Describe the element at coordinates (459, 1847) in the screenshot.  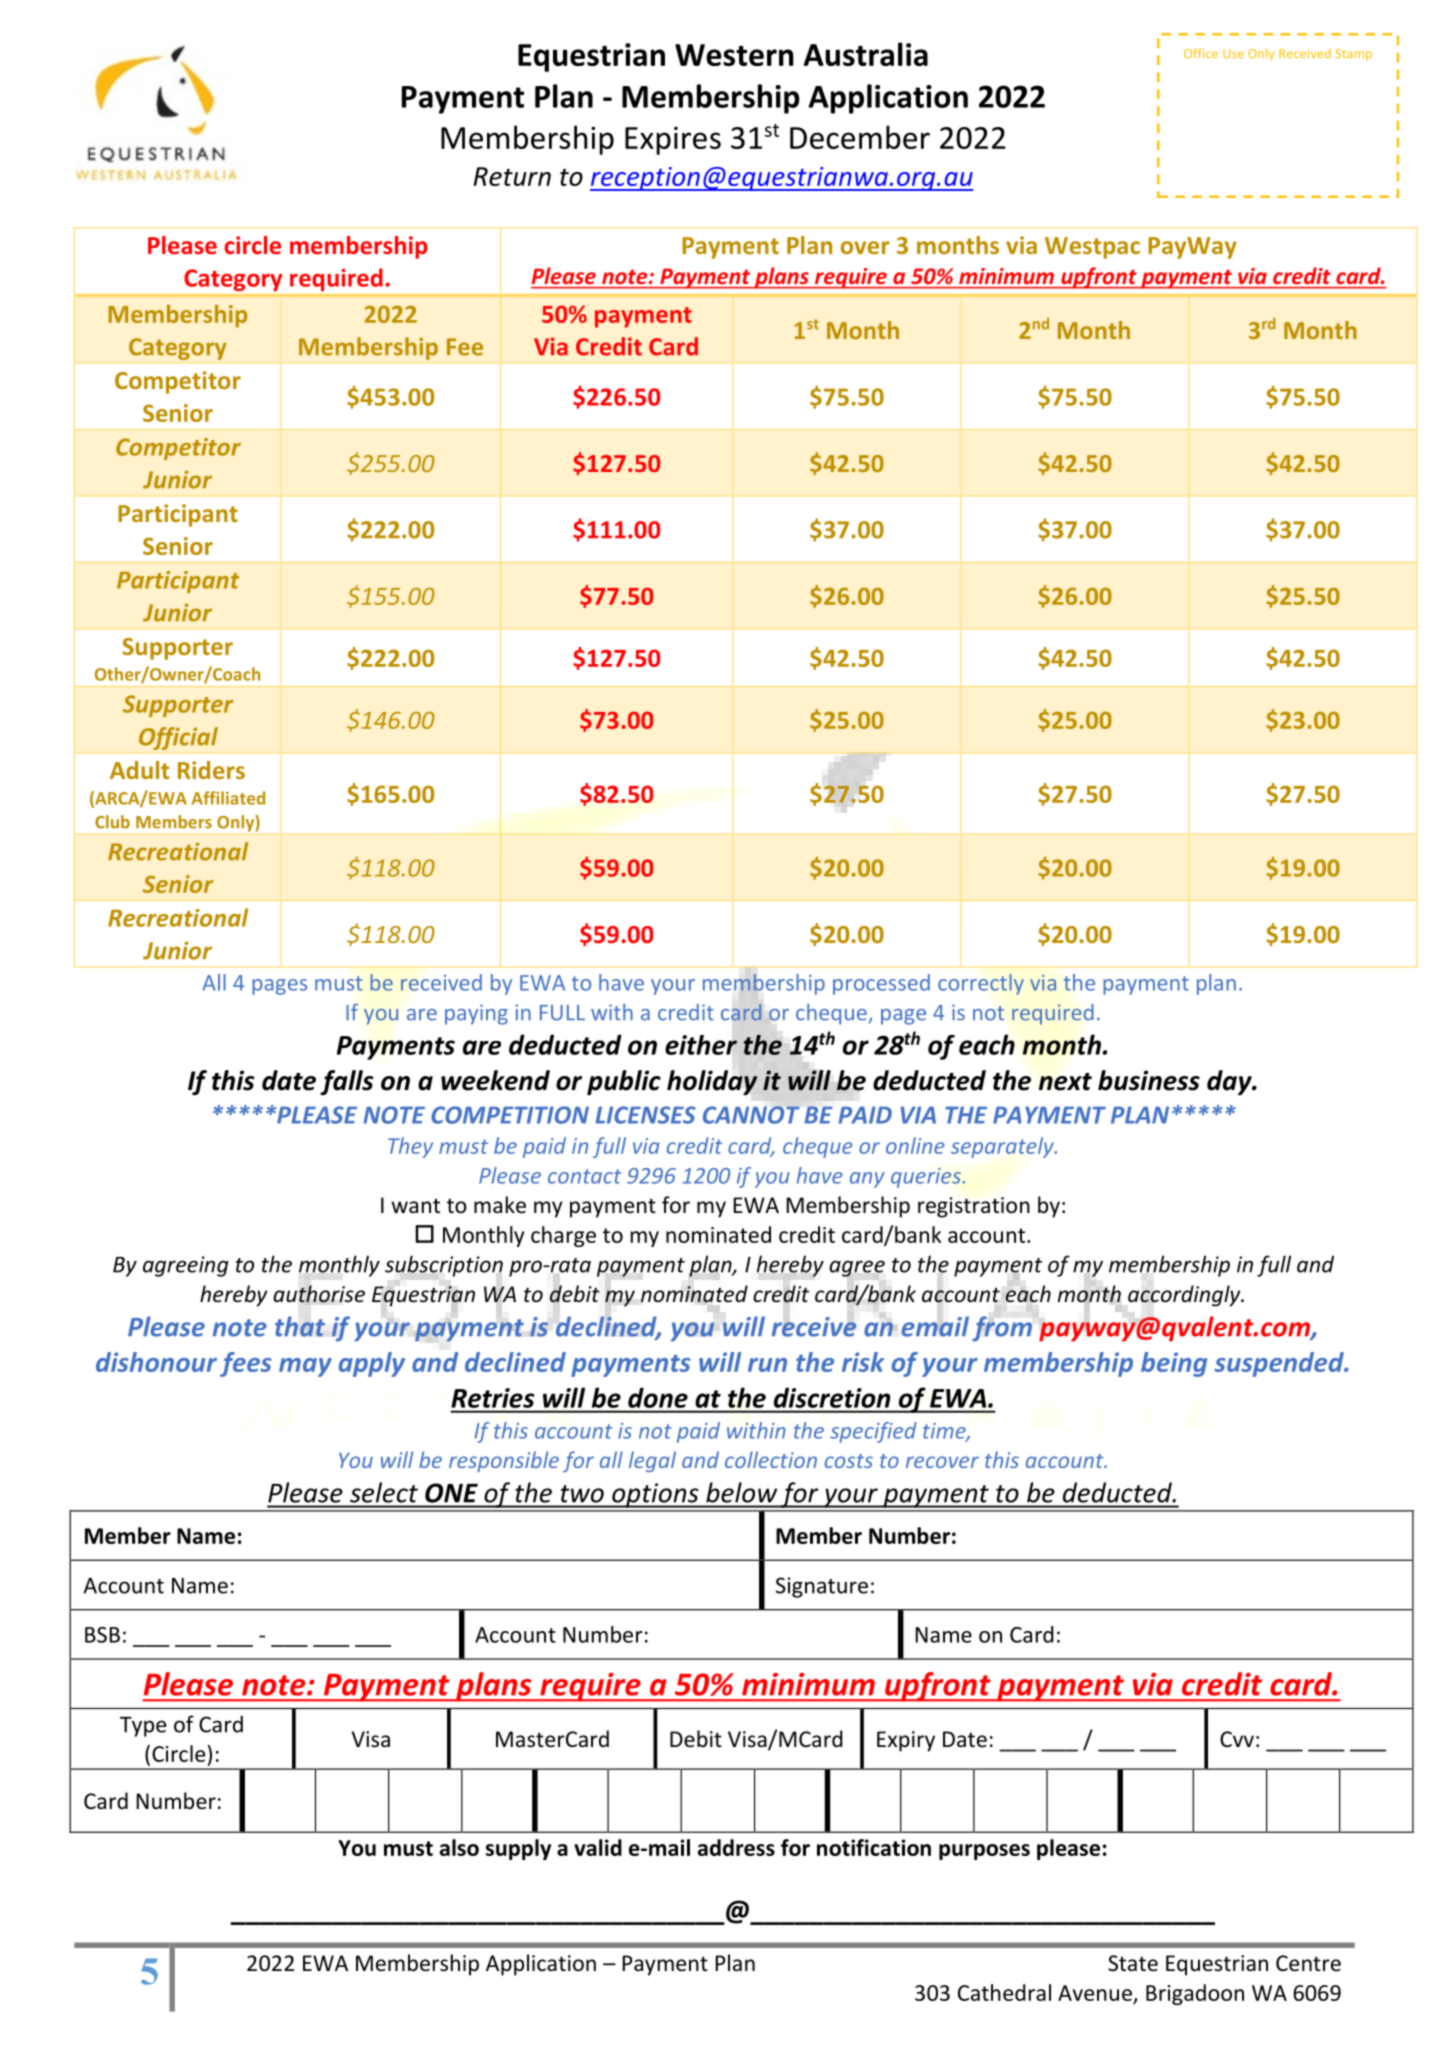
I see `also` at that location.
